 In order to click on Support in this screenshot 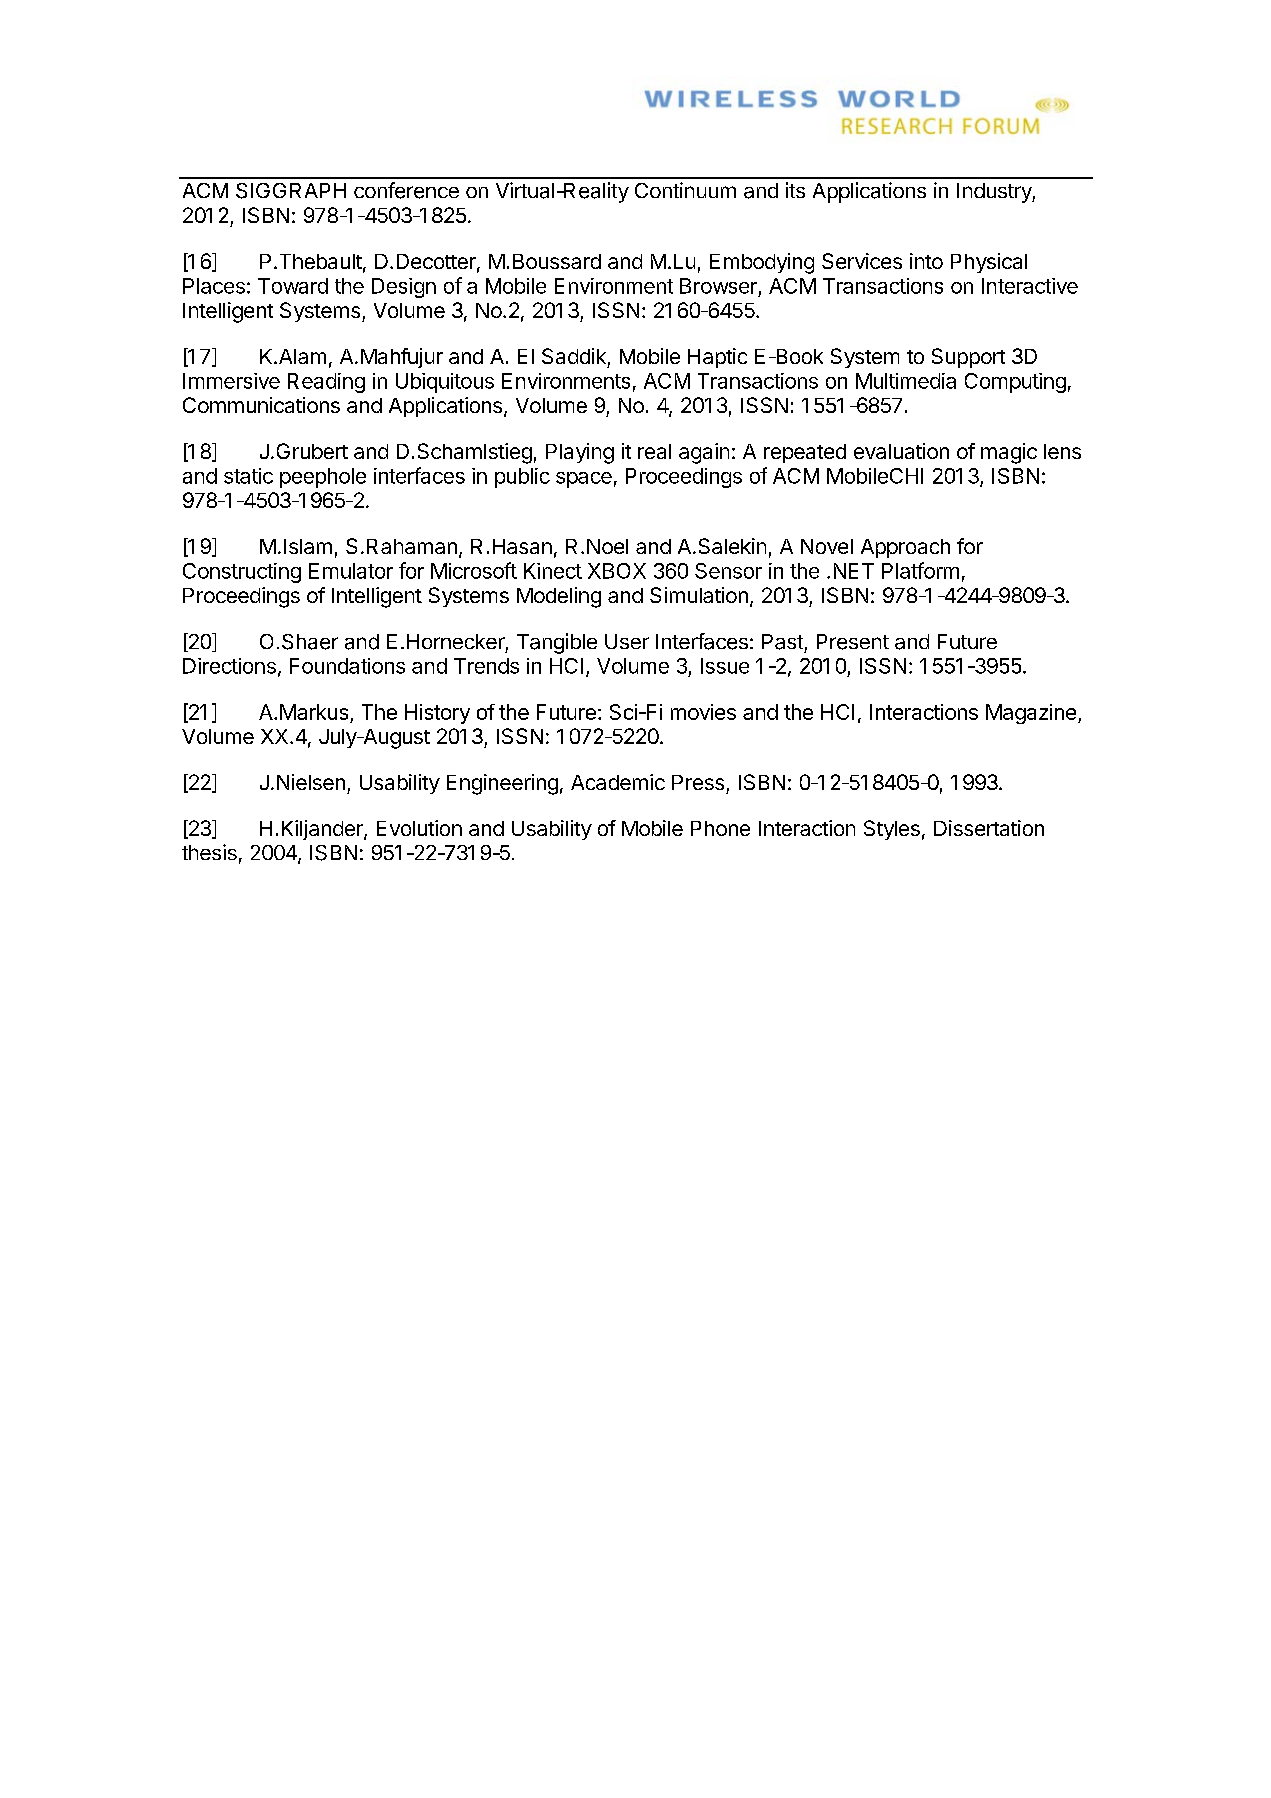, I will do `click(968, 358)`.
